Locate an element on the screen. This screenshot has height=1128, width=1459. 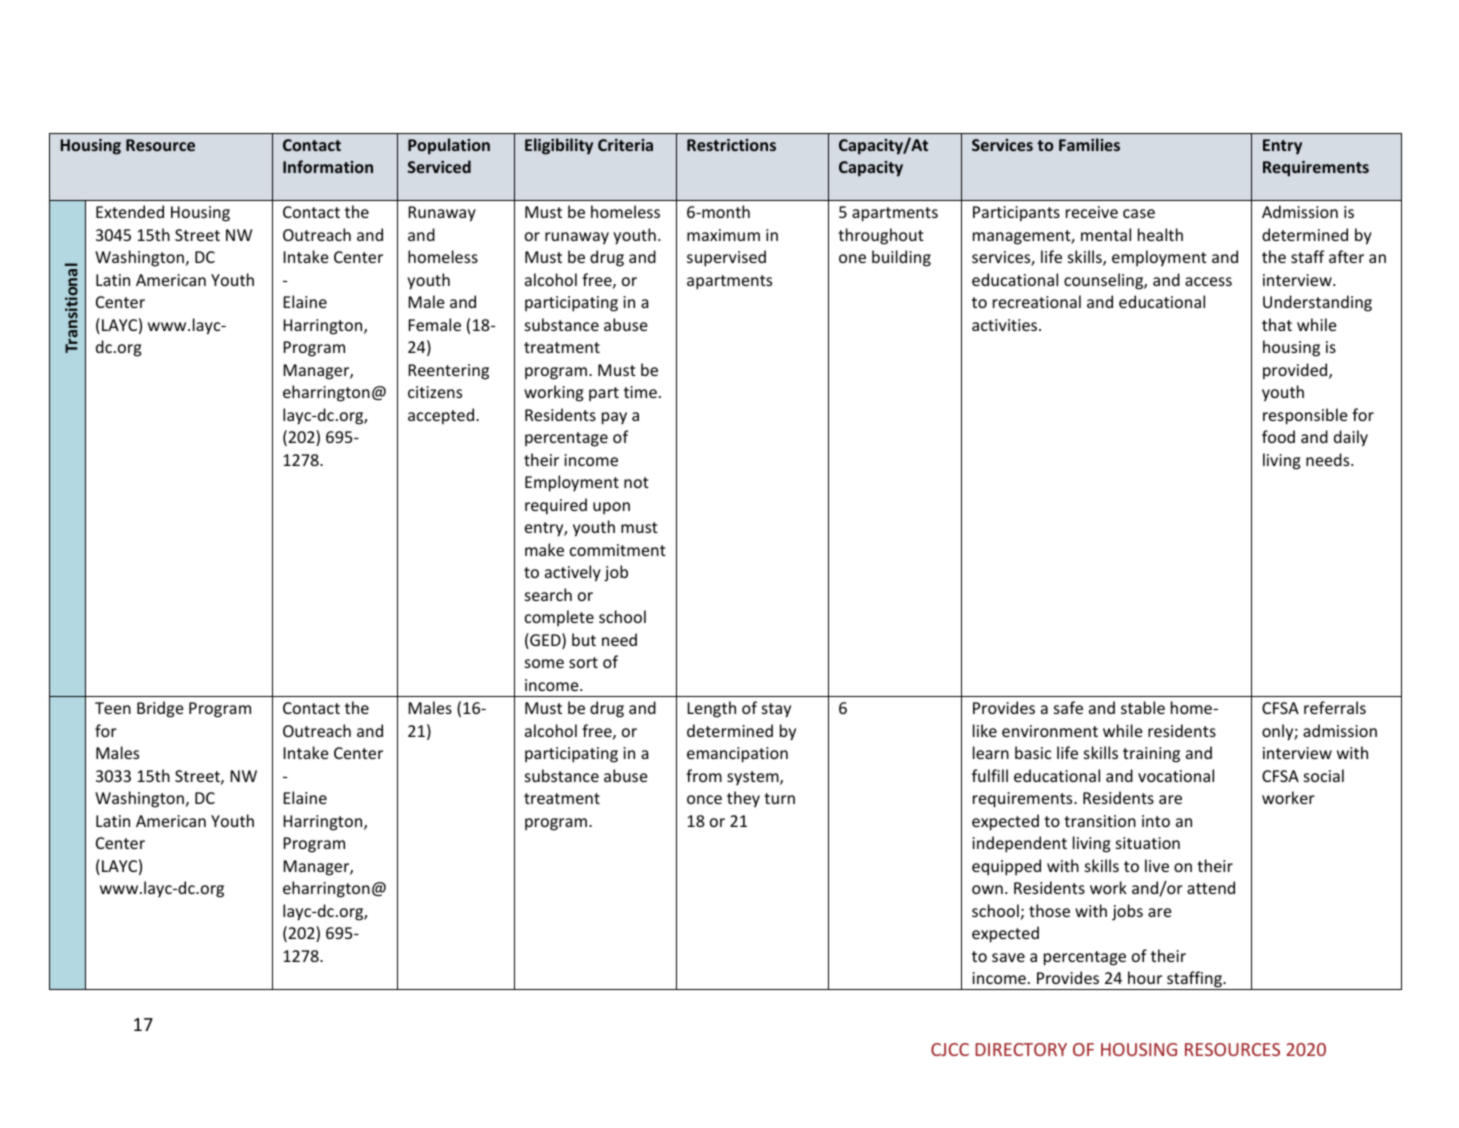
they is located at coordinates (743, 799).
